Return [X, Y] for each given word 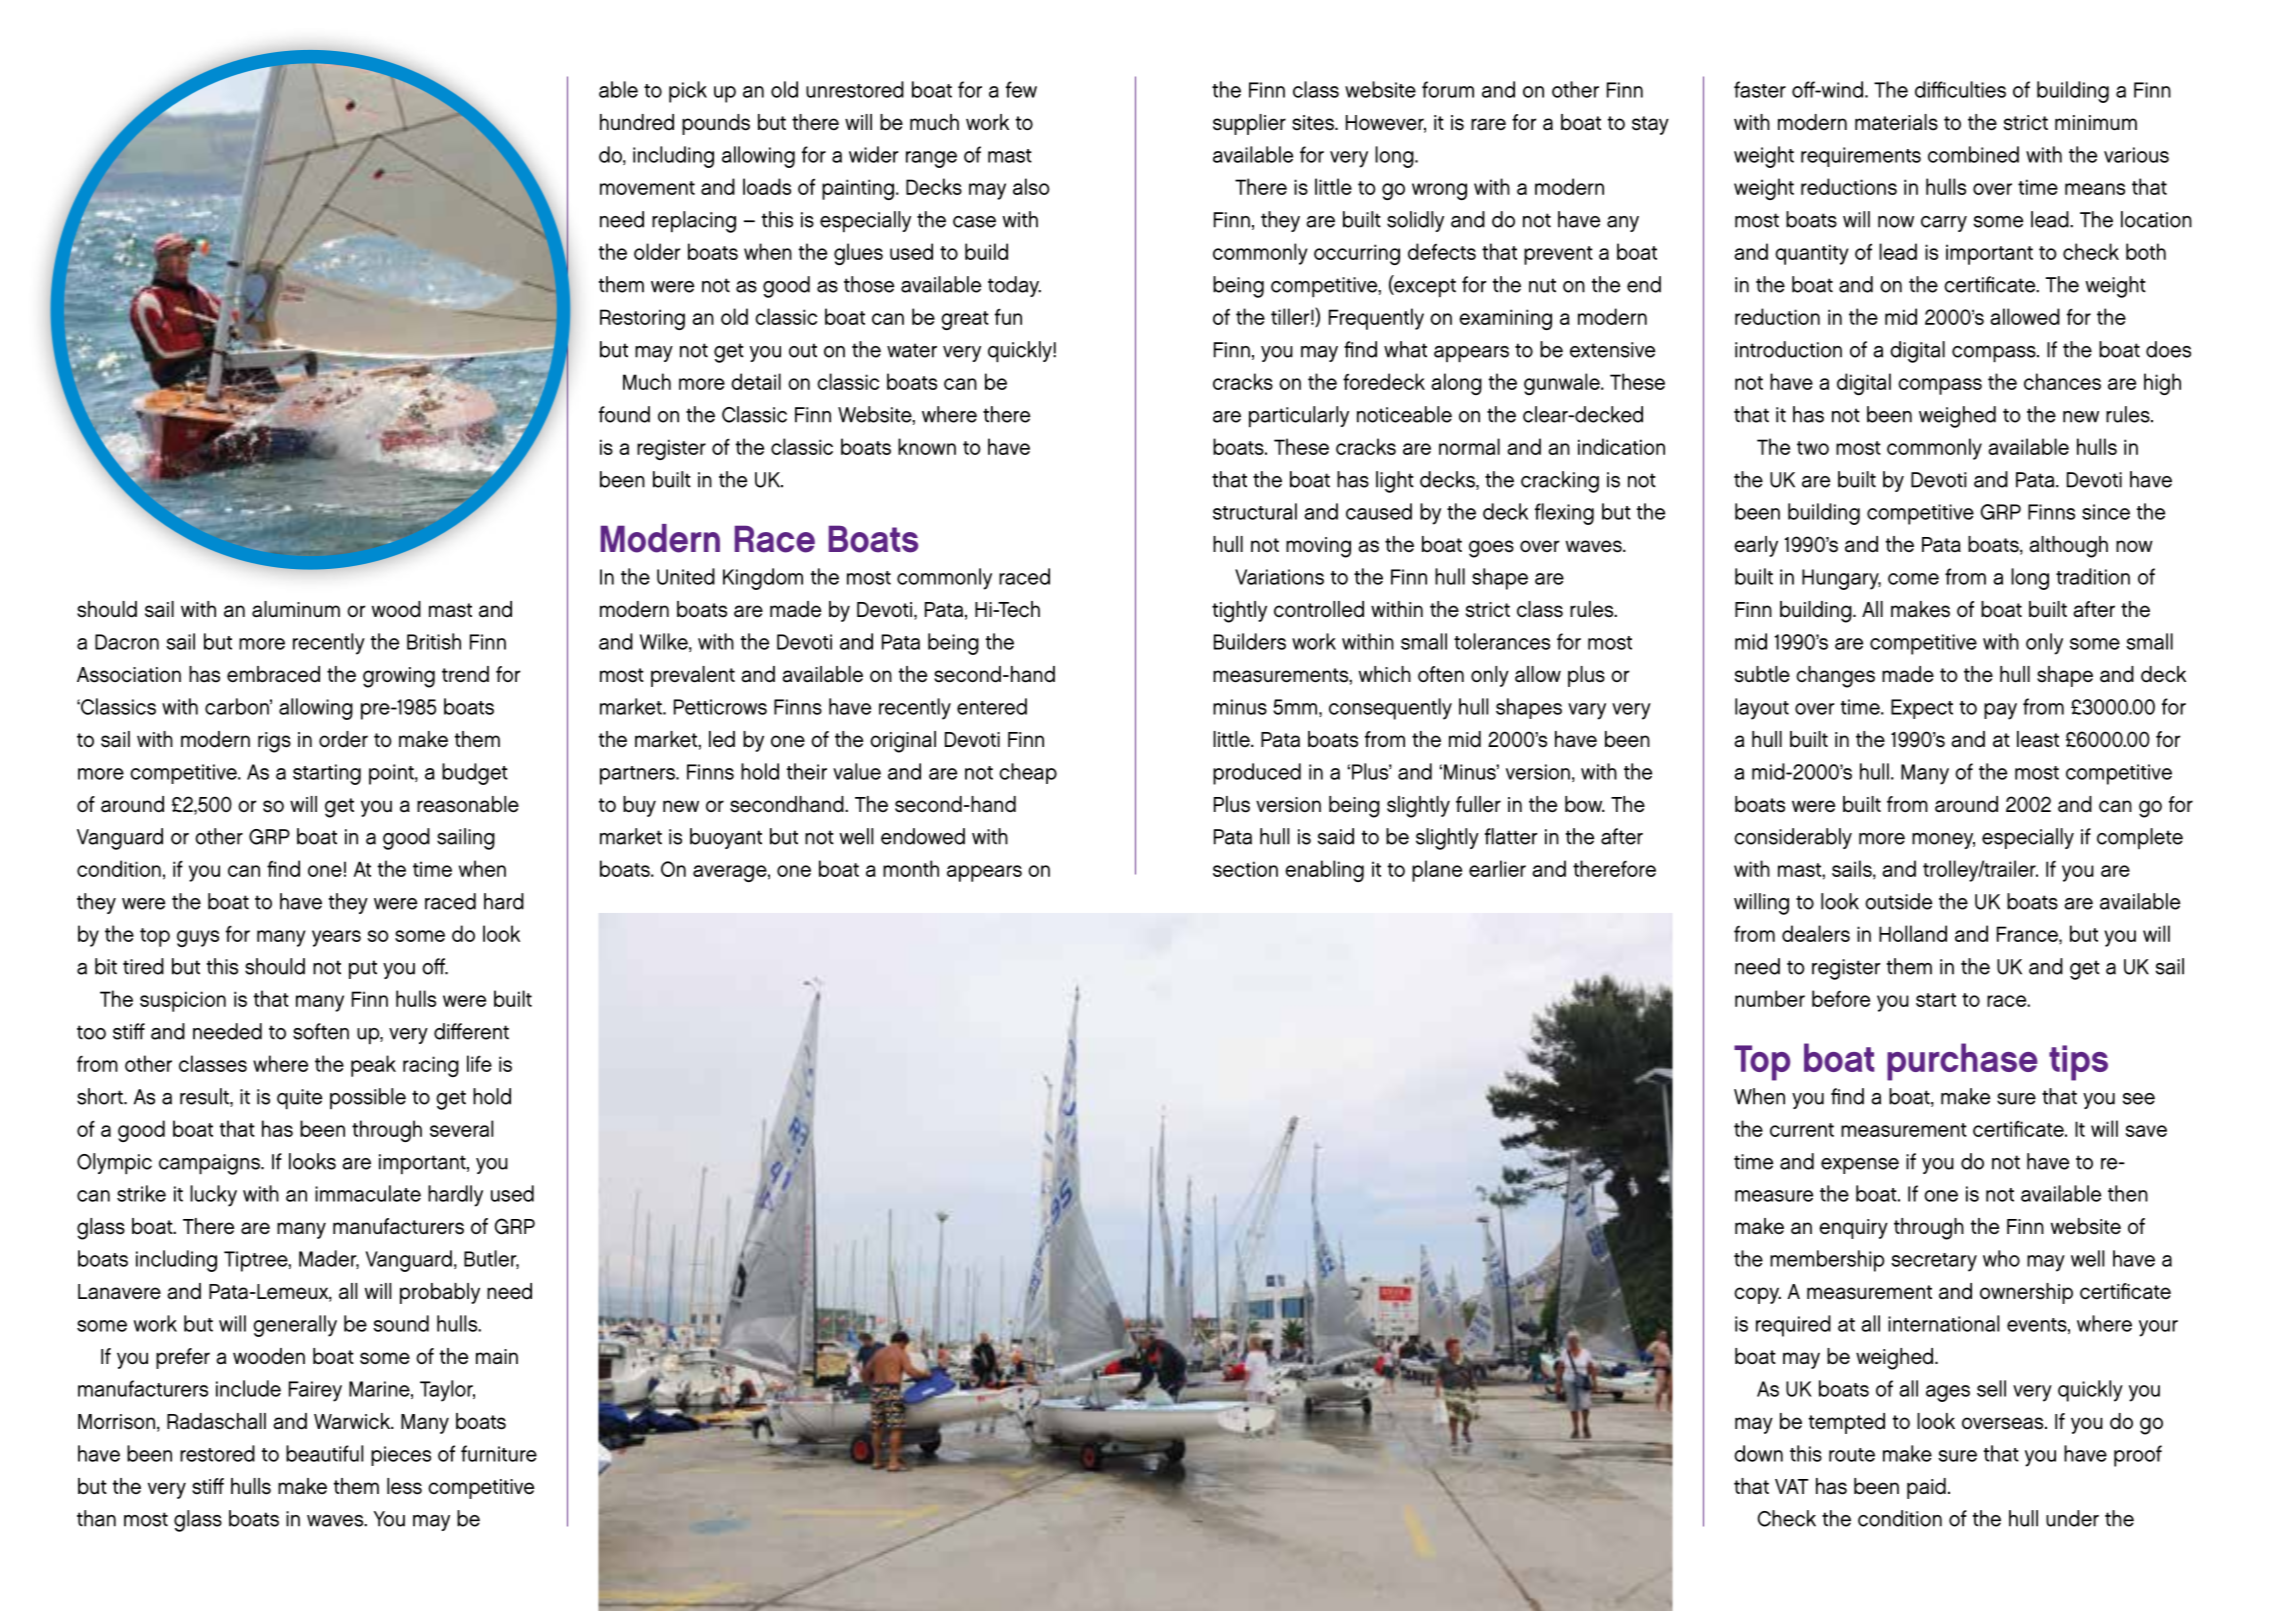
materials [1896, 122]
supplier [1249, 124]
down [1758, 1453]
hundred [637, 122]
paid [1926, 1488]
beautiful [324, 1453]
